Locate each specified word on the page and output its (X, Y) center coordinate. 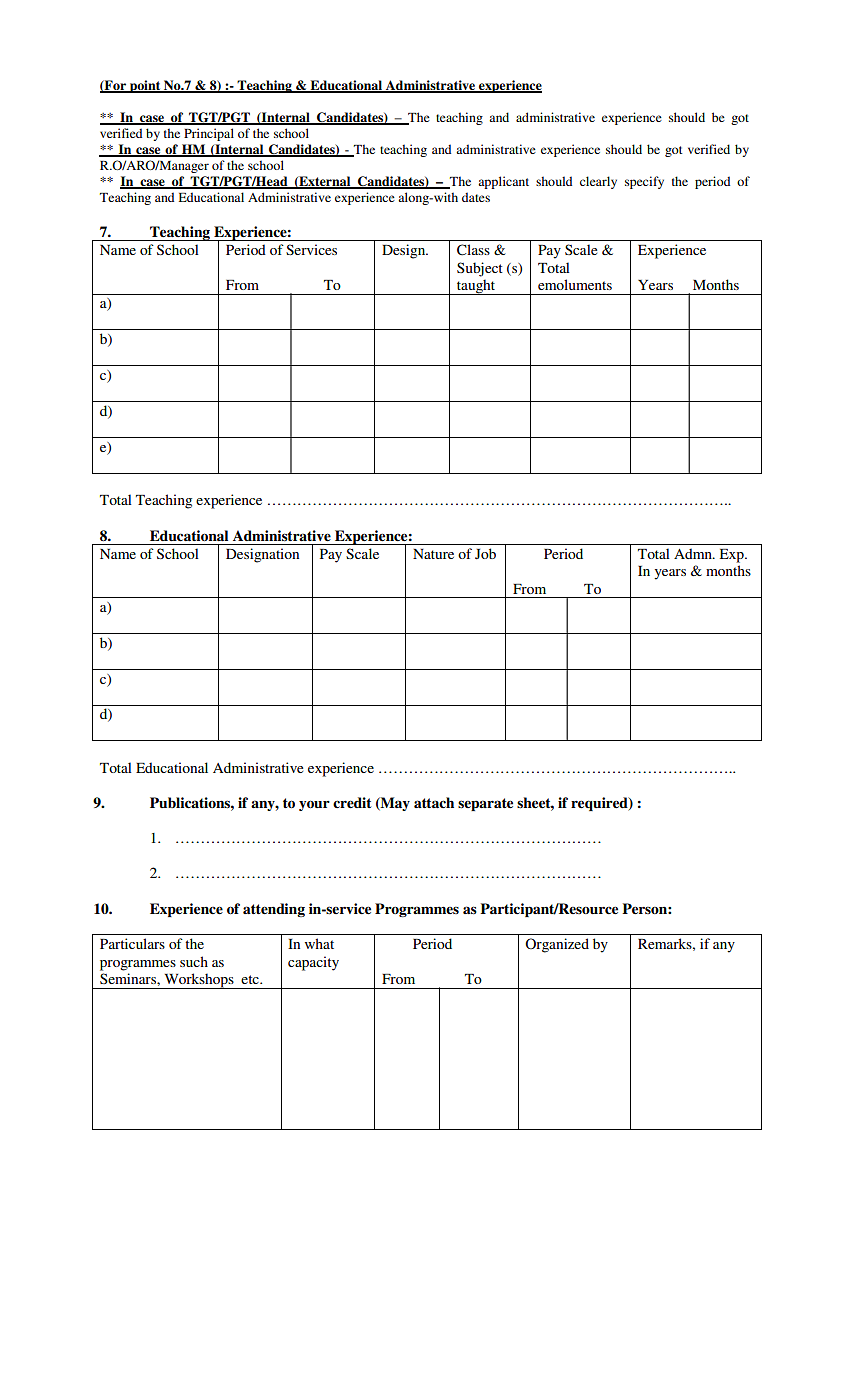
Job (485, 553)
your (314, 805)
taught (476, 287)
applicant (503, 182)
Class (473, 250)
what (319, 943)
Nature (433, 554)
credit (352, 803)
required (600, 804)
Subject (480, 269)
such (194, 961)
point (145, 86)
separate (485, 804)
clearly (598, 182)
